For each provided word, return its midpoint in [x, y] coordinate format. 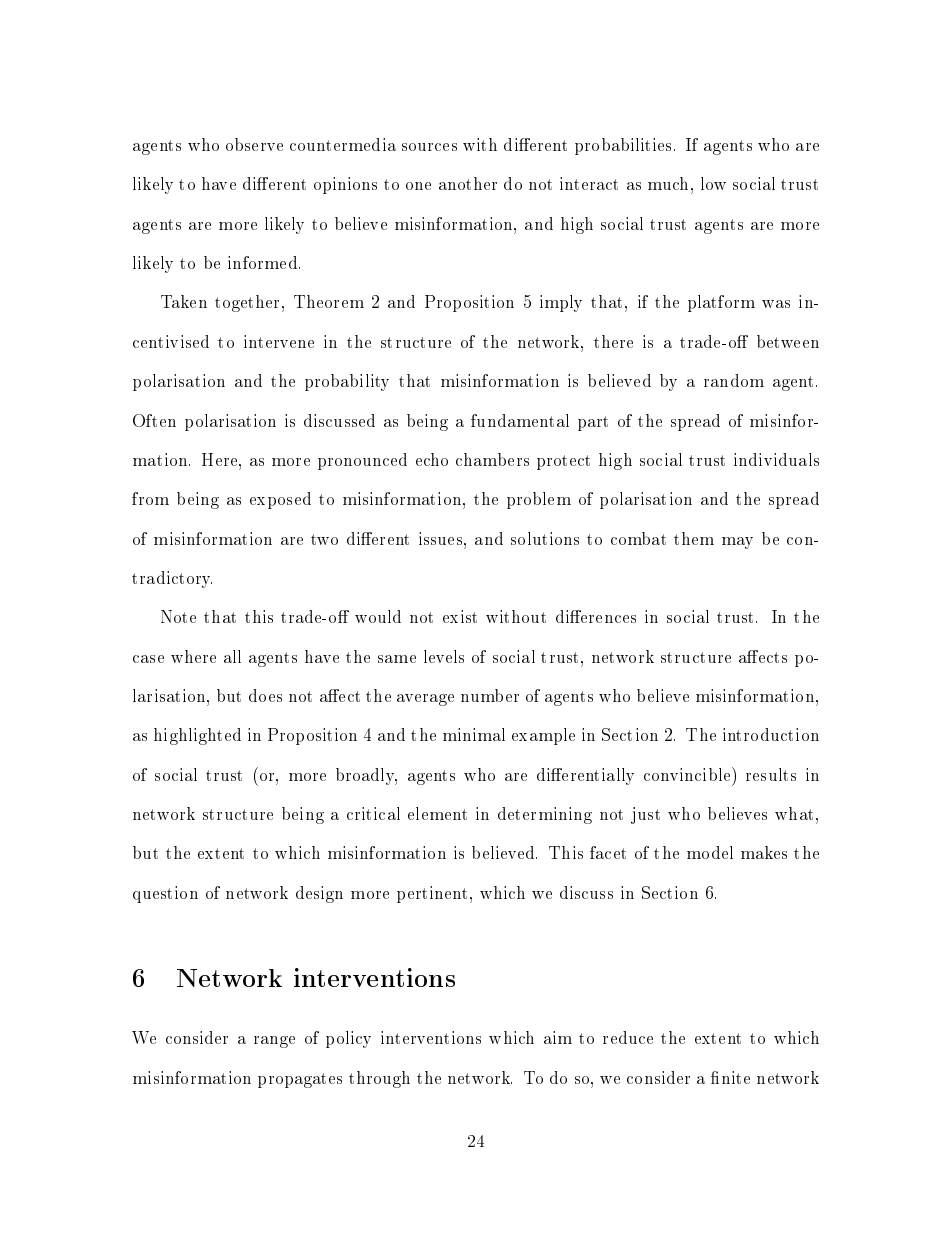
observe [254, 144]
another [468, 183]
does [265, 695]
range [274, 1042]
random [734, 380]
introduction [771, 734]
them [694, 538]
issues [442, 538]
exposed [280, 500]
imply [561, 303]
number [490, 695]
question [165, 894]
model [710, 852]
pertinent [432, 894]
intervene [279, 341]
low [713, 183]
